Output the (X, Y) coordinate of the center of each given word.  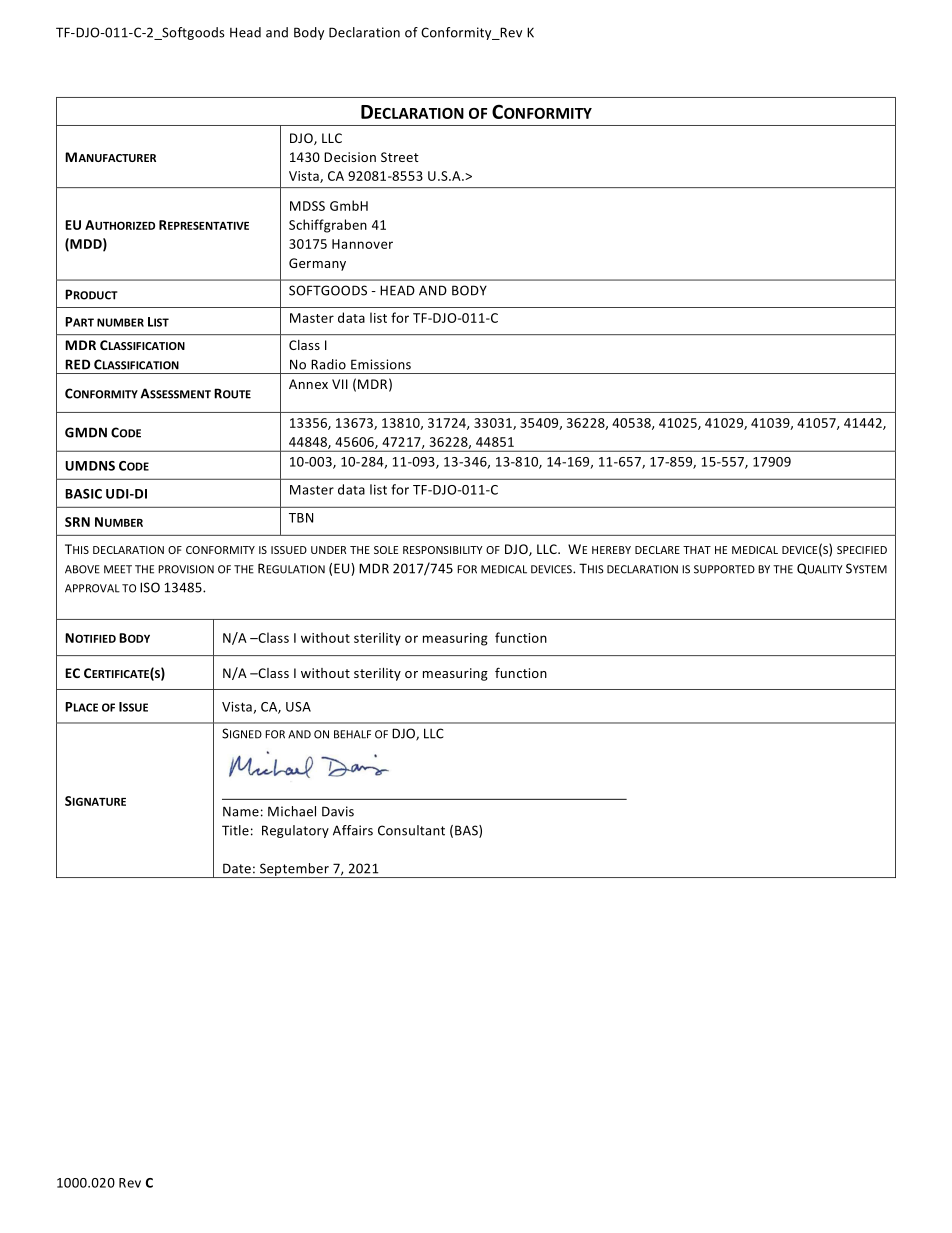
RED (77, 364)
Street (400, 157)
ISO (150, 587)
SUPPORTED (724, 569)
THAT (697, 550)
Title (235, 830)
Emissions (381, 364)
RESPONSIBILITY (443, 550)
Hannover (362, 244)
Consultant (411, 830)
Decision (350, 157)
